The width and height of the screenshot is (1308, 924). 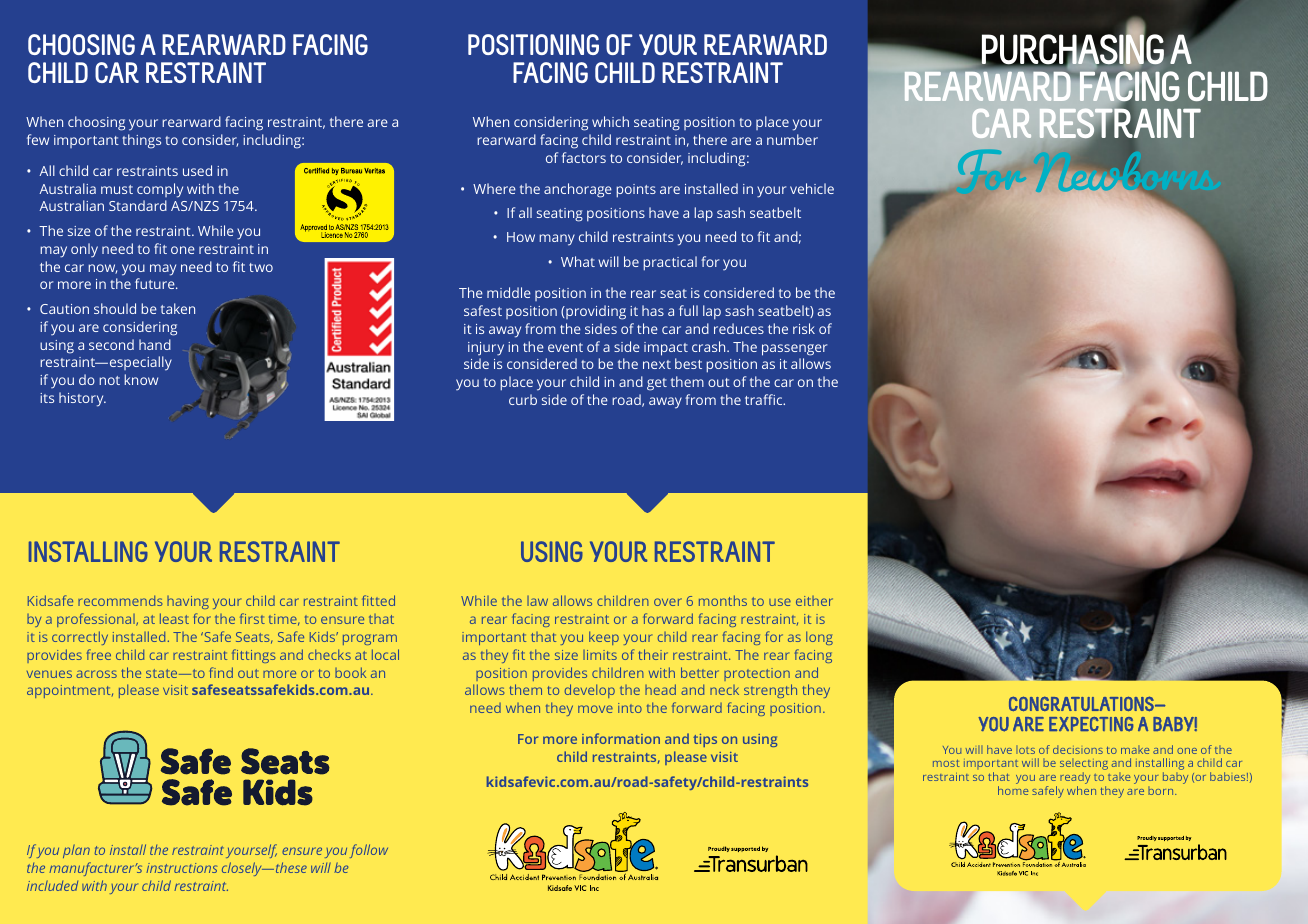 What do you see at coordinates (1082, 703) in the screenshot?
I see `CONGRATULATIONS` at bounding box center [1082, 703].
